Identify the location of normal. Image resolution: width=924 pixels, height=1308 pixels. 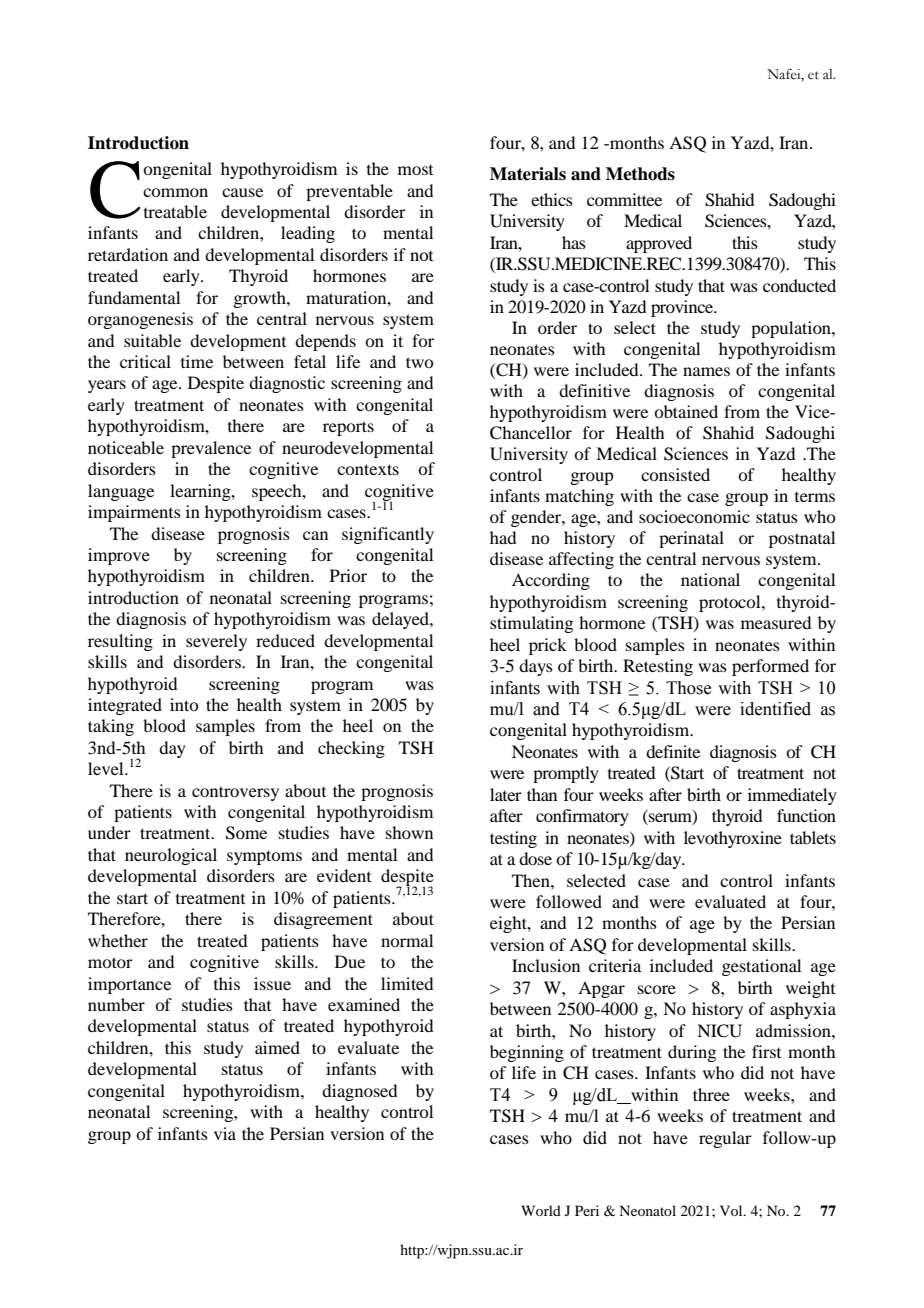
(407, 940).
